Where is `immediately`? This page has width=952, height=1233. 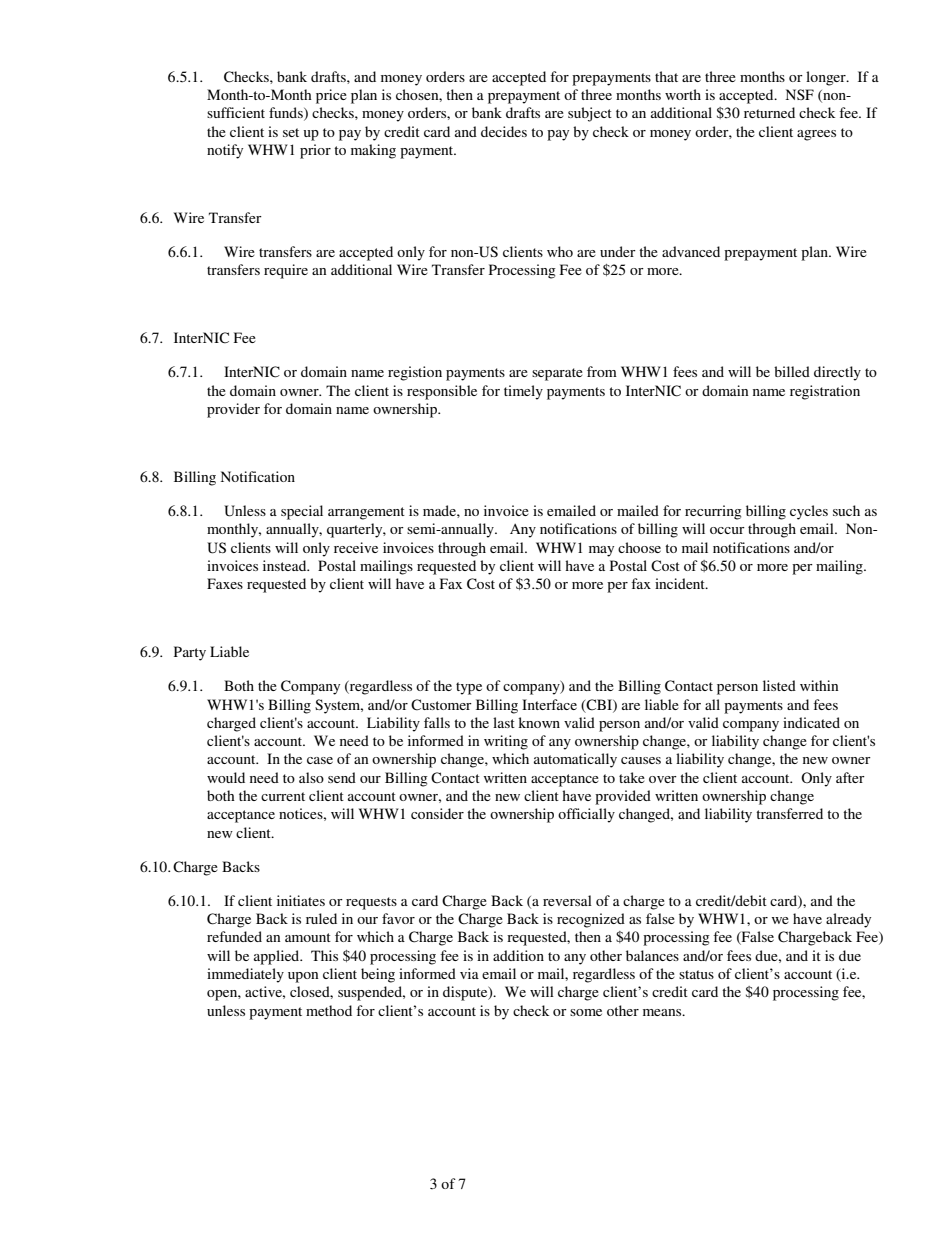
immediately is located at coordinates (245, 975).
